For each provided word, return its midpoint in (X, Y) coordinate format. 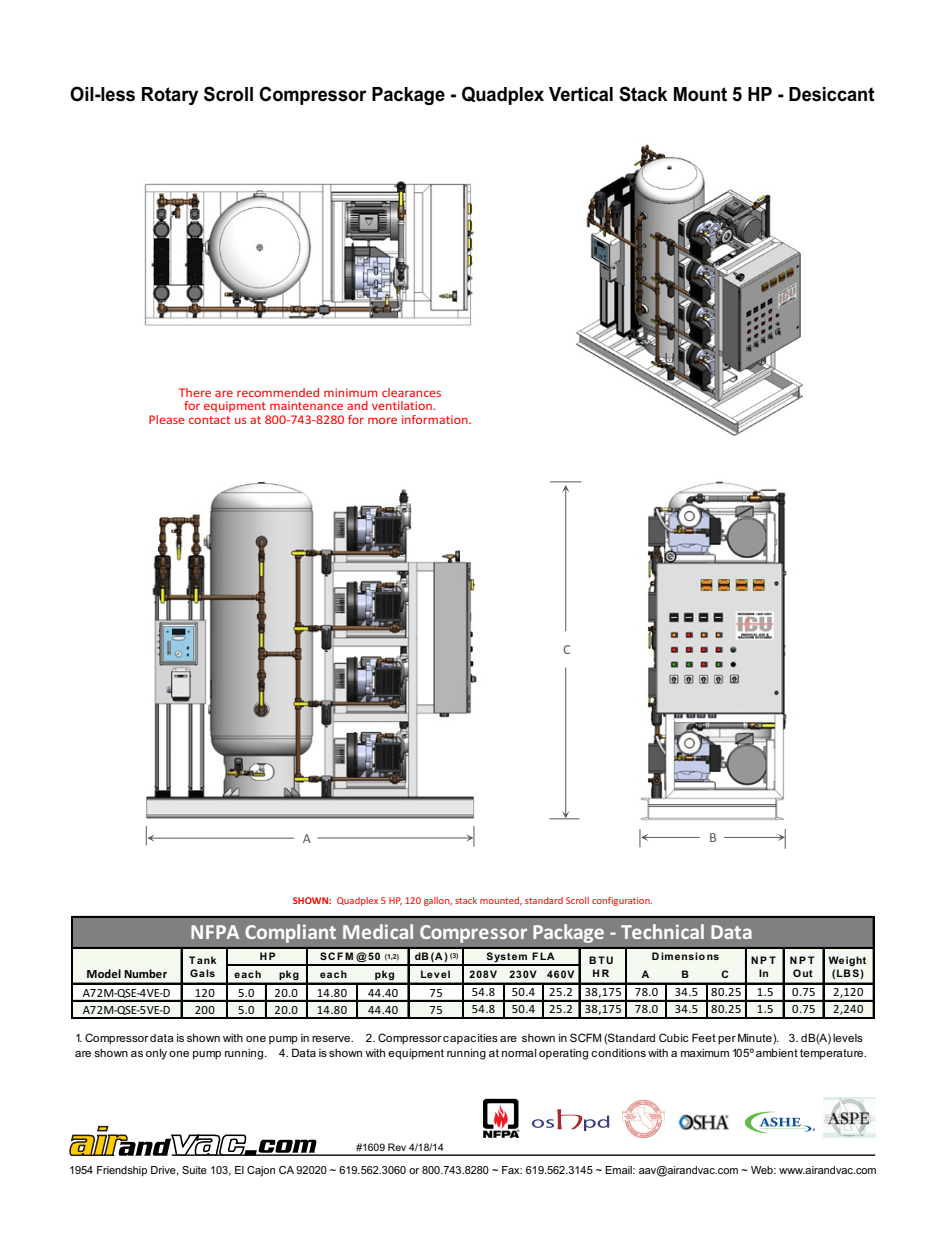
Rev (397, 1147)
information (436, 419)
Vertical (581, 94)
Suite (194, 1170)
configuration (622, 901)
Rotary (170, 96)
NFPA (215, 932)
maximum (705, 1053)
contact (209, 420)
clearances (411, 392)
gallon (438, 901)
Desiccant (832, 94)
